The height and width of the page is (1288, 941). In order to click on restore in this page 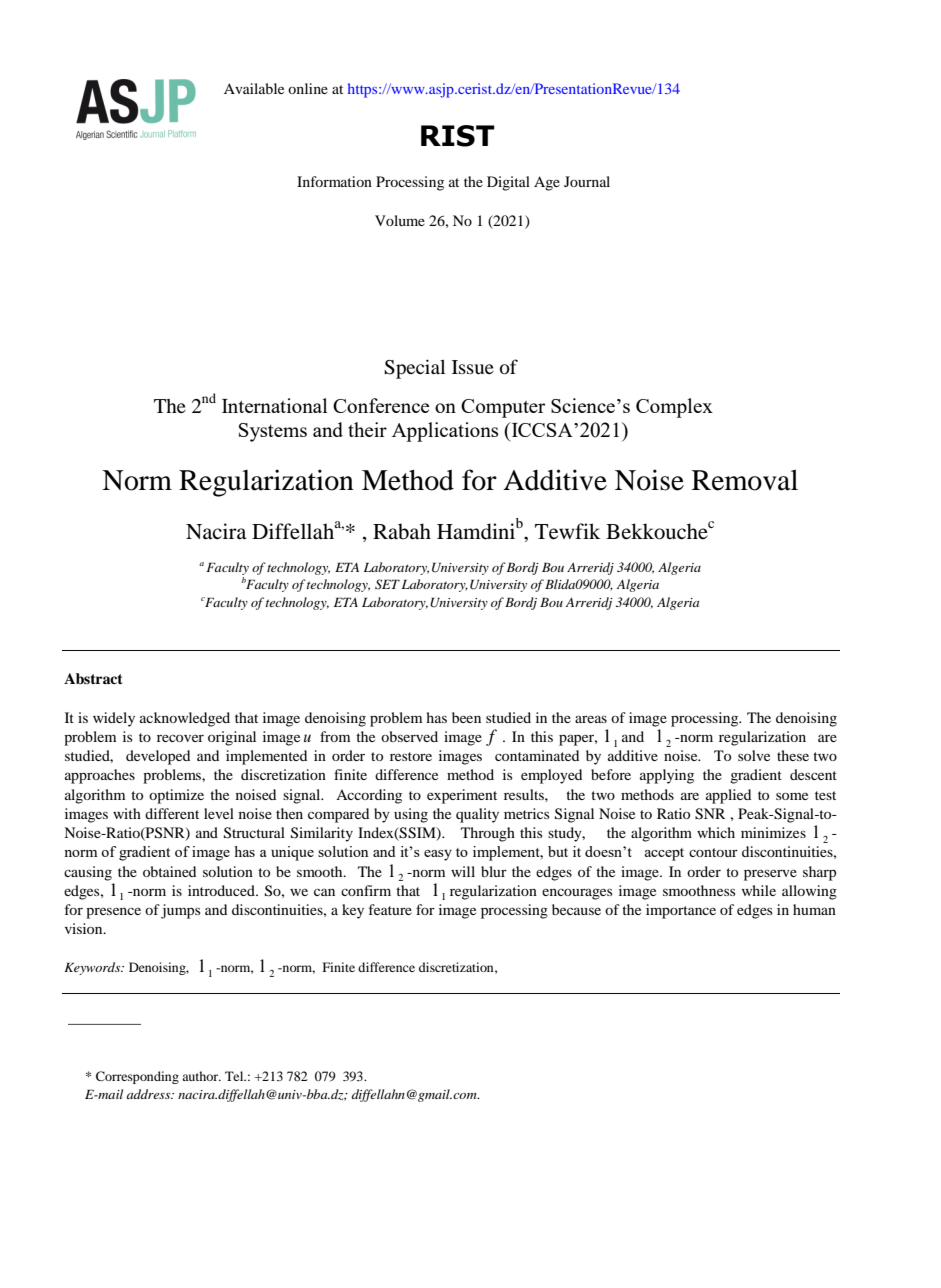, I will do `click(411, 756)`.
